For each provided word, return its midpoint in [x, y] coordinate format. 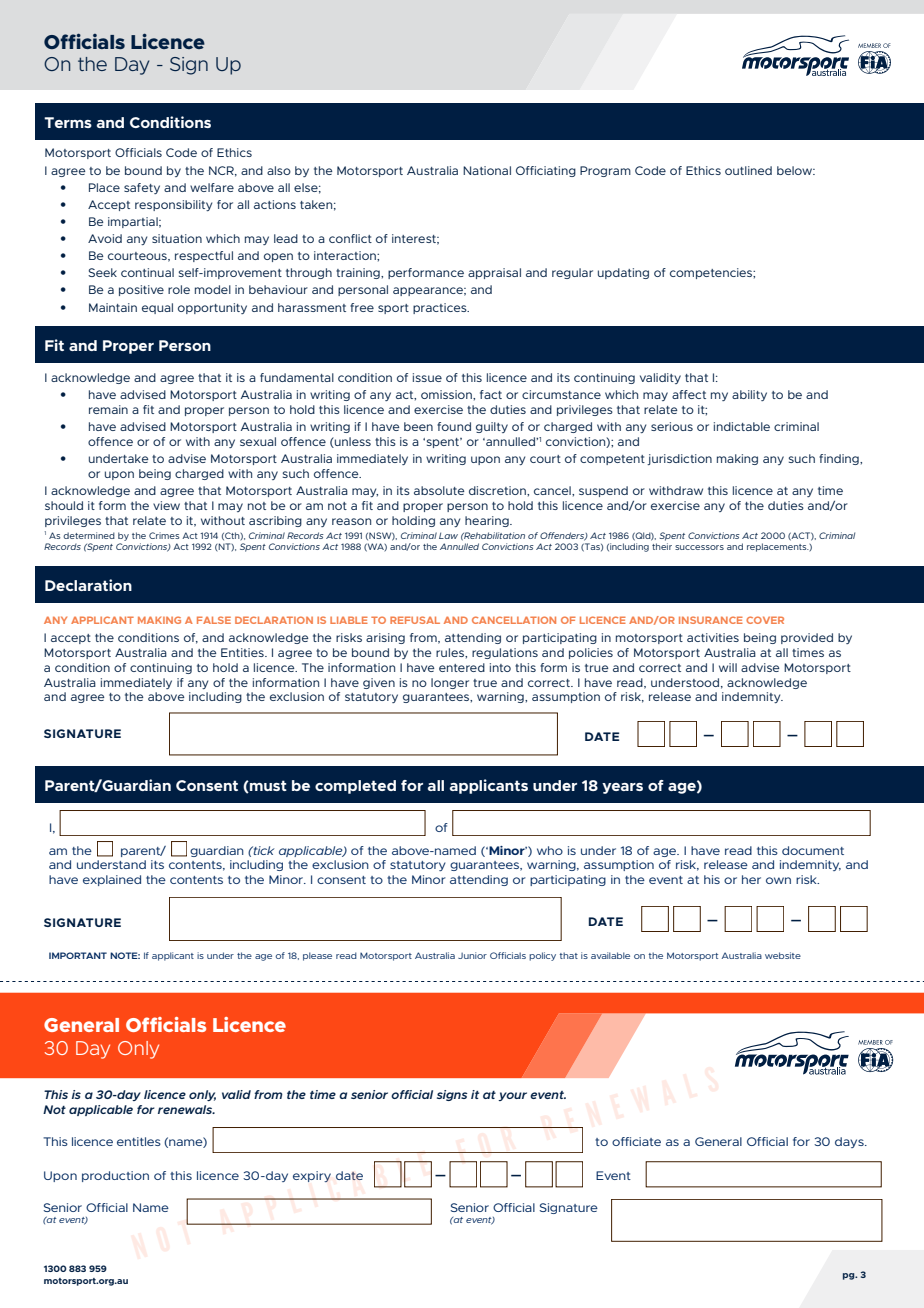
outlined [748, 170]
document [813, 850]
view [166, 505]
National [487, 170]
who [550, 850]
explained [112, 880]
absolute [439, 490]
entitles [139, 1141]
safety [142, 188]
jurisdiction [679, 459]
